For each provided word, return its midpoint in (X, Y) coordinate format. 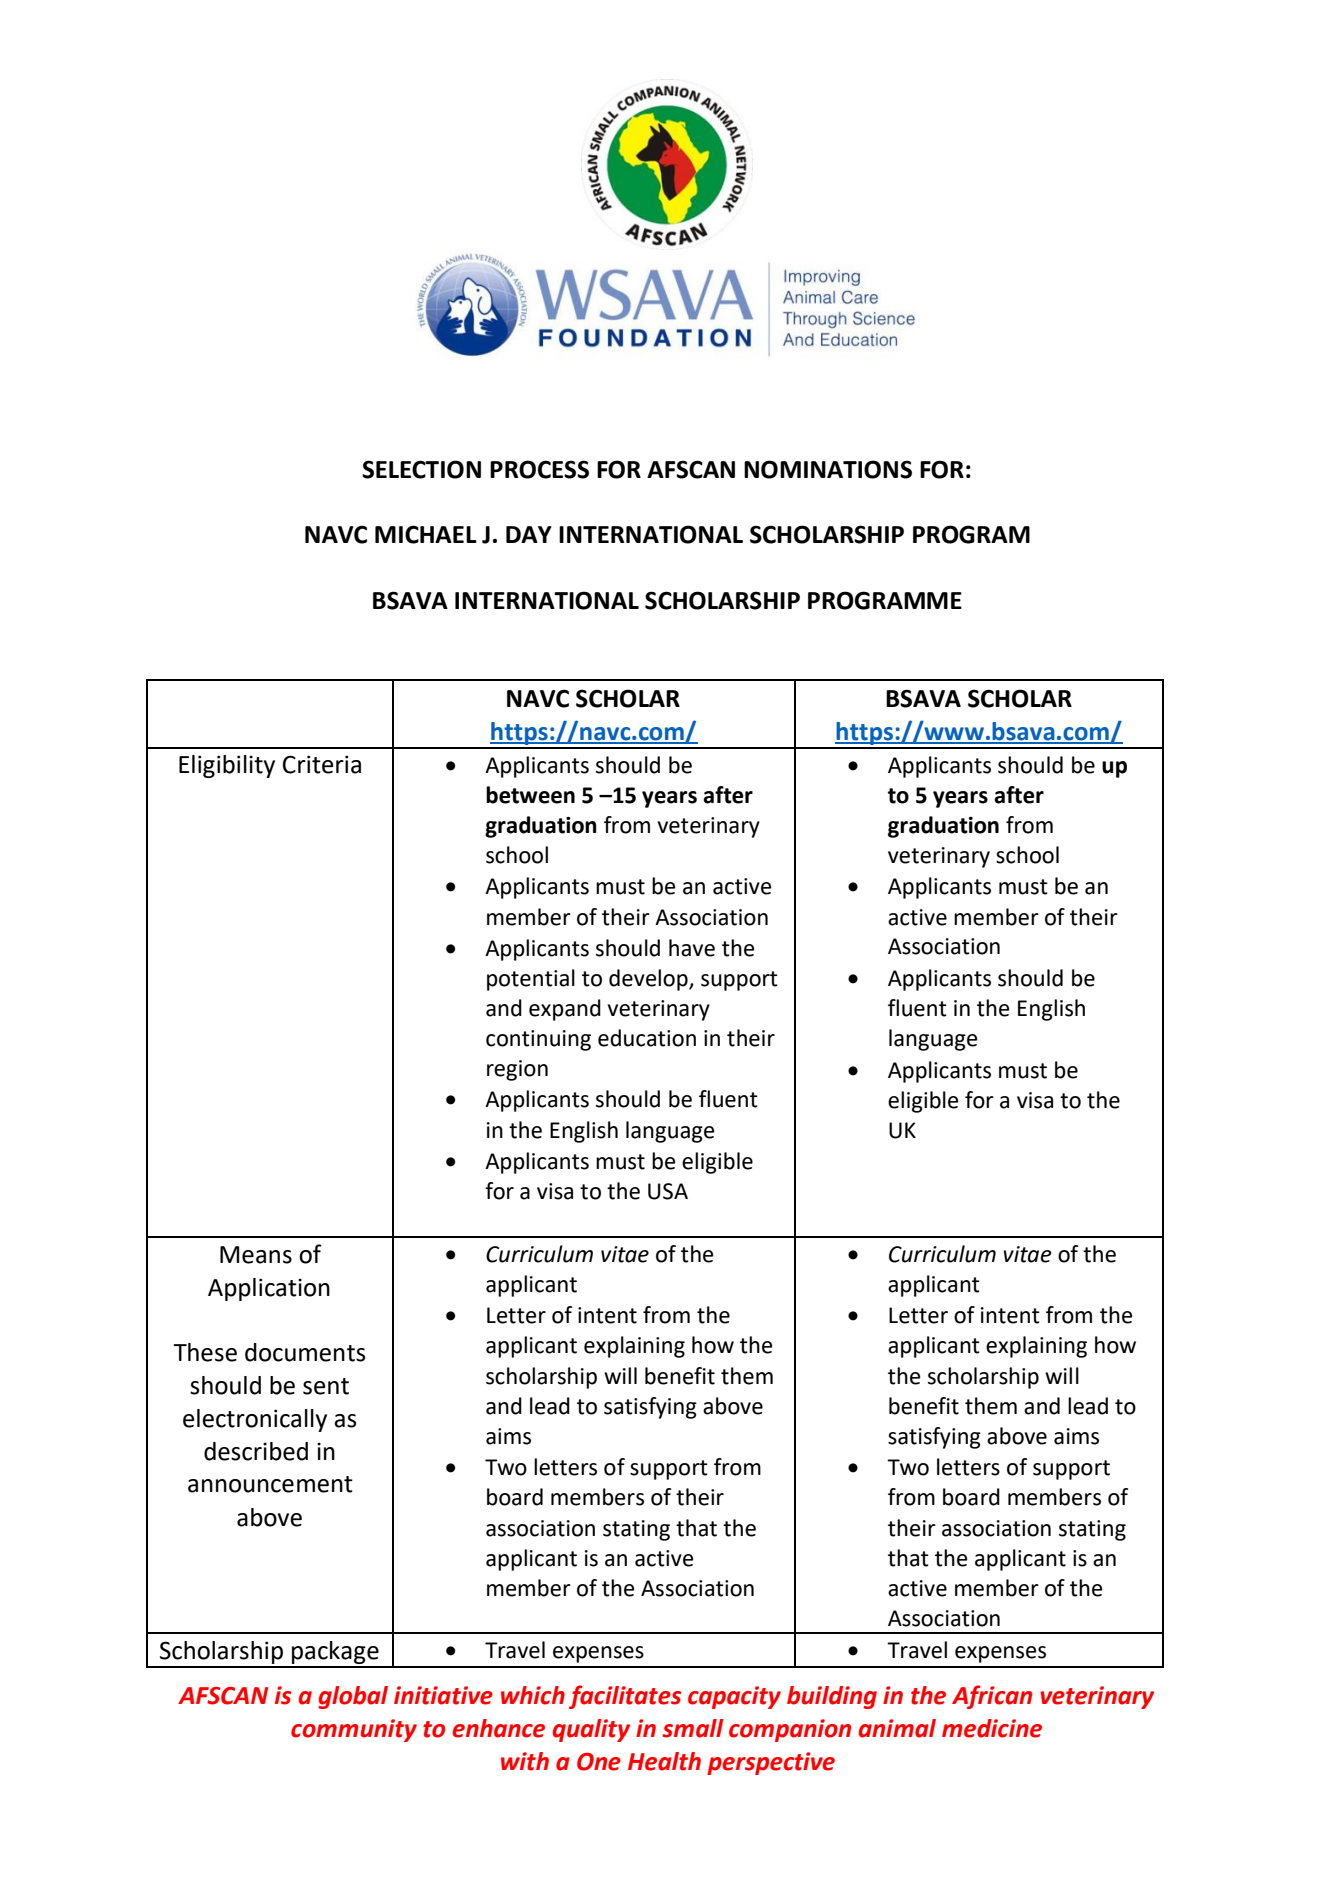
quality (591, 1730)
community (354, 1730)
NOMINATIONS (828, 469)
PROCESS (539, 469)
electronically (255, 1420)
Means (256, 1255)
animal (897, 1728)
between (530, 795)
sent (326, 1386)
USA (668, 1191)
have (692, 948)
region (517, 1070)
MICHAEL (426, 534)
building (832, 1697)
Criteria (322, 764)
